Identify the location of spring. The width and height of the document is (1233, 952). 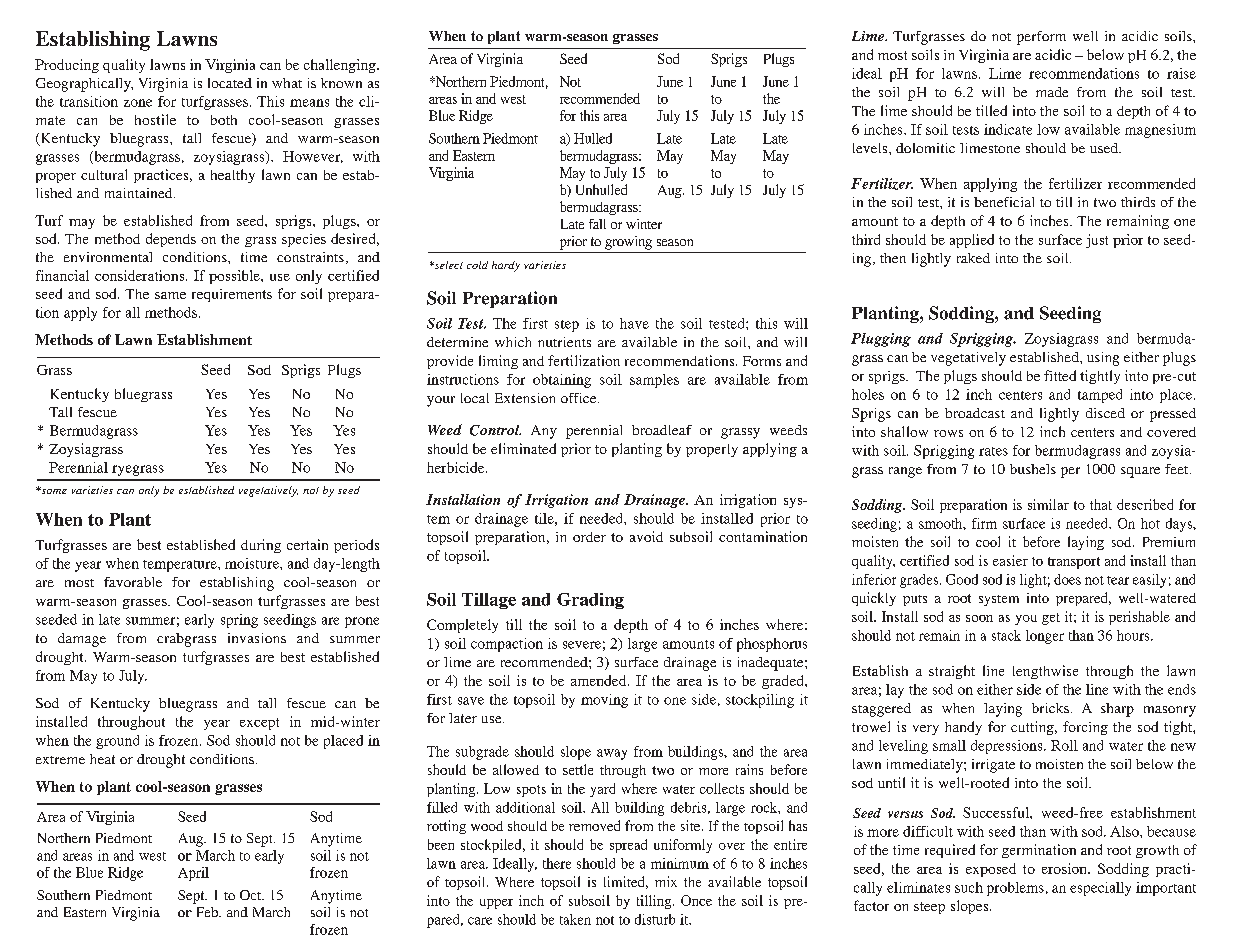
(239, 621).
